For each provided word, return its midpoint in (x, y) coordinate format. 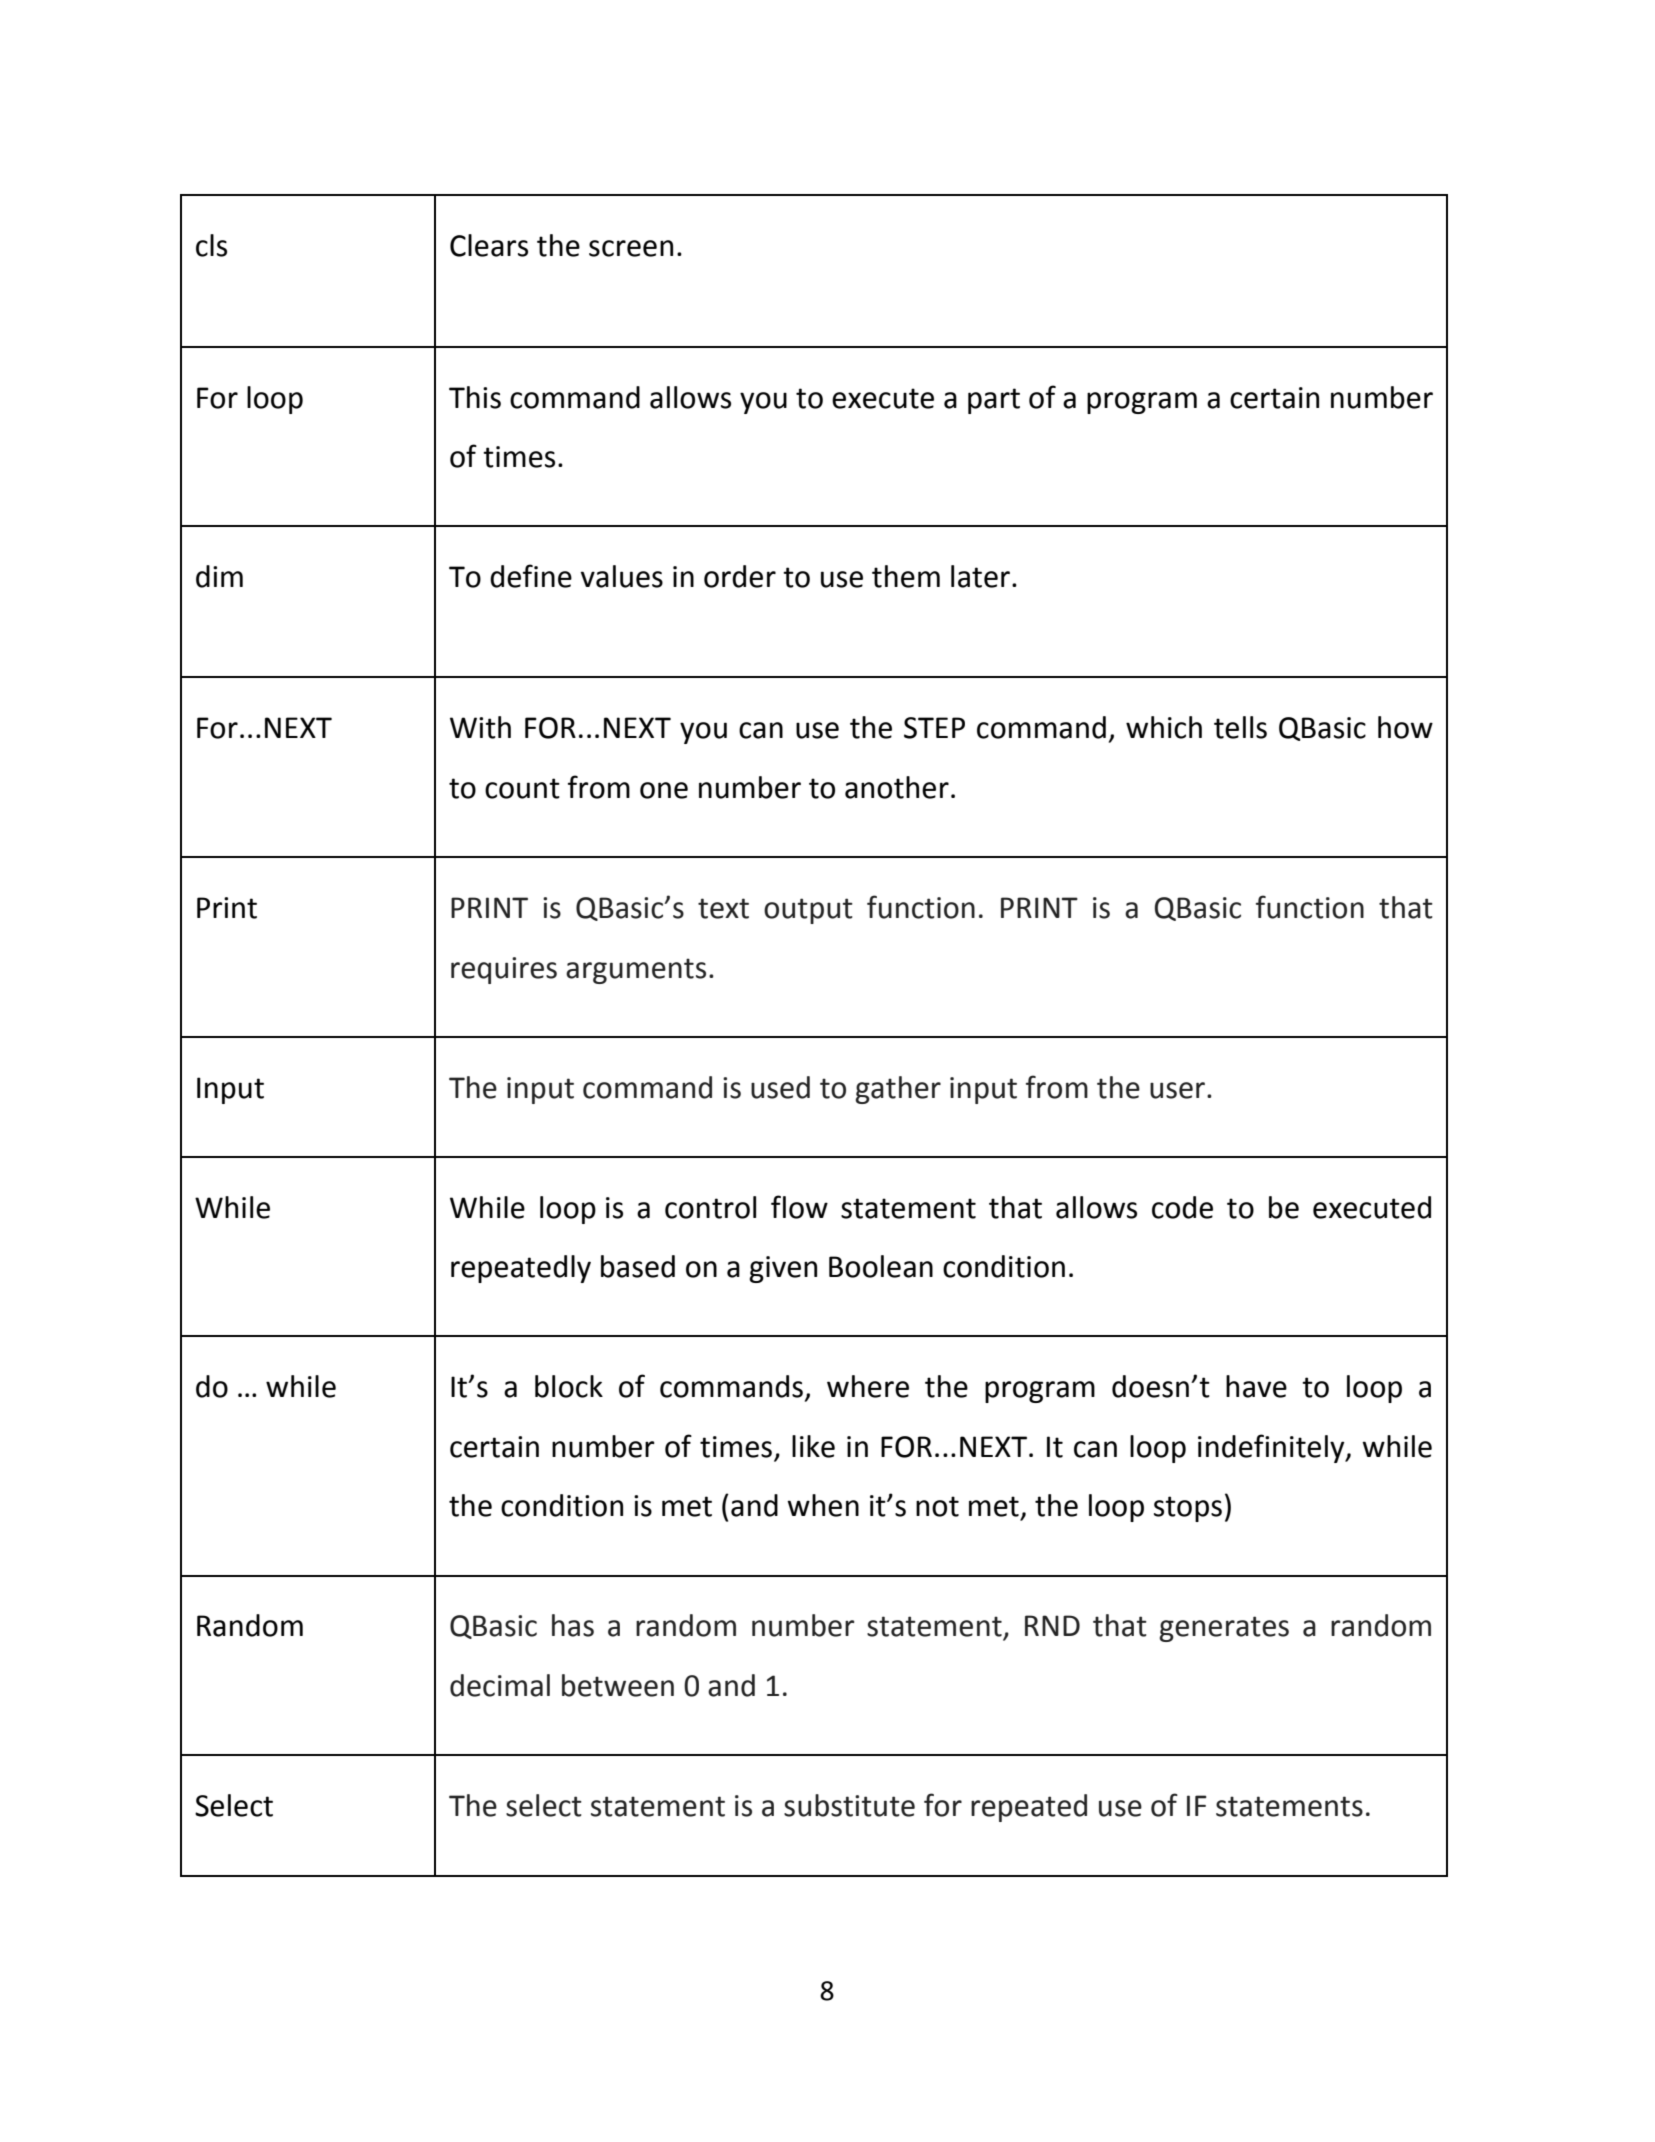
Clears (489, 245)
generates (1224, 1629)
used (780, 1087)
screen (631, 248)
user (1177, 1090)
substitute (849, 1805)
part (994, 401)
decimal (500, 1685)
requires (504, 970)
